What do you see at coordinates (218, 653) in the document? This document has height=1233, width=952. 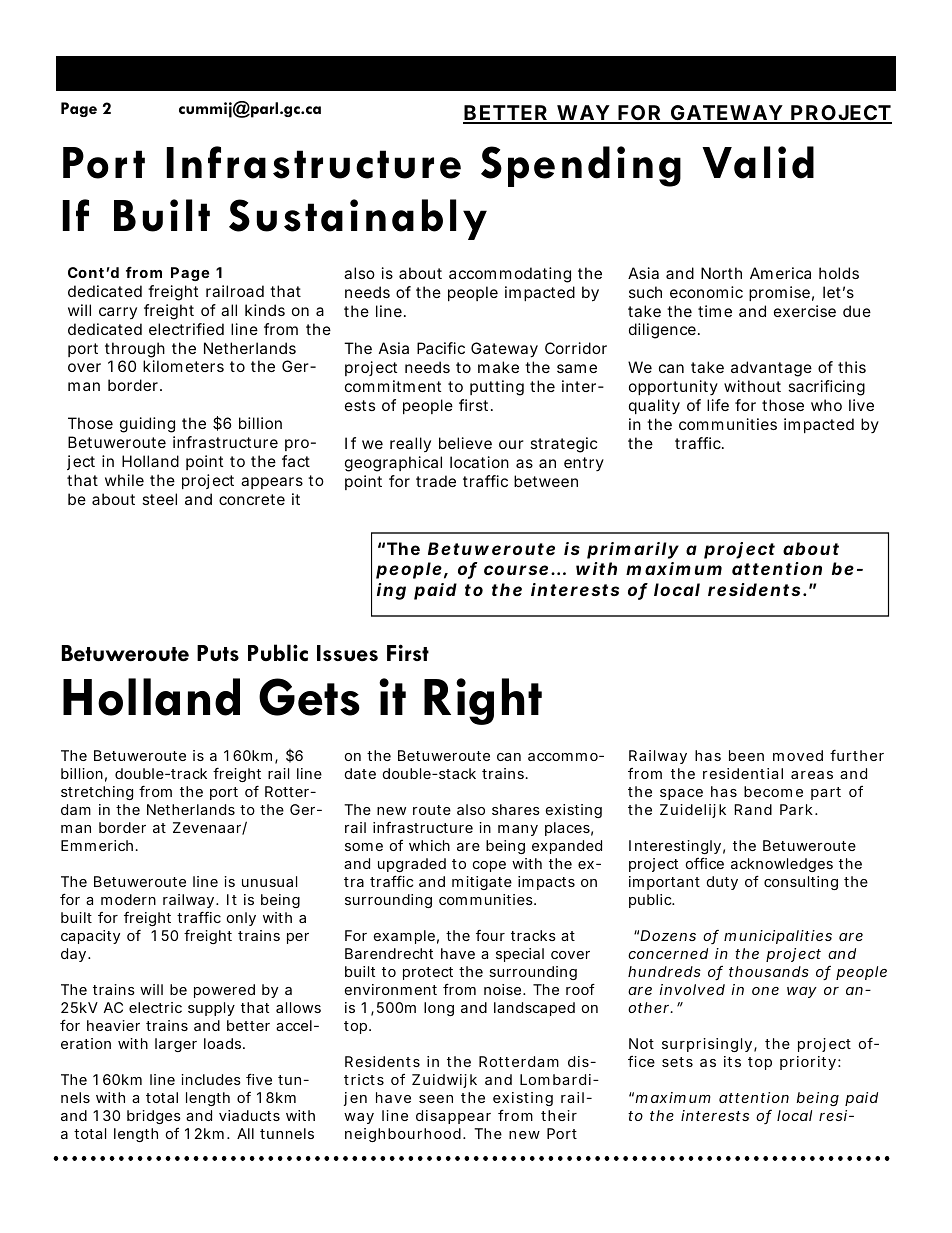 I see `Puts` at bounding box center [218, 653].
